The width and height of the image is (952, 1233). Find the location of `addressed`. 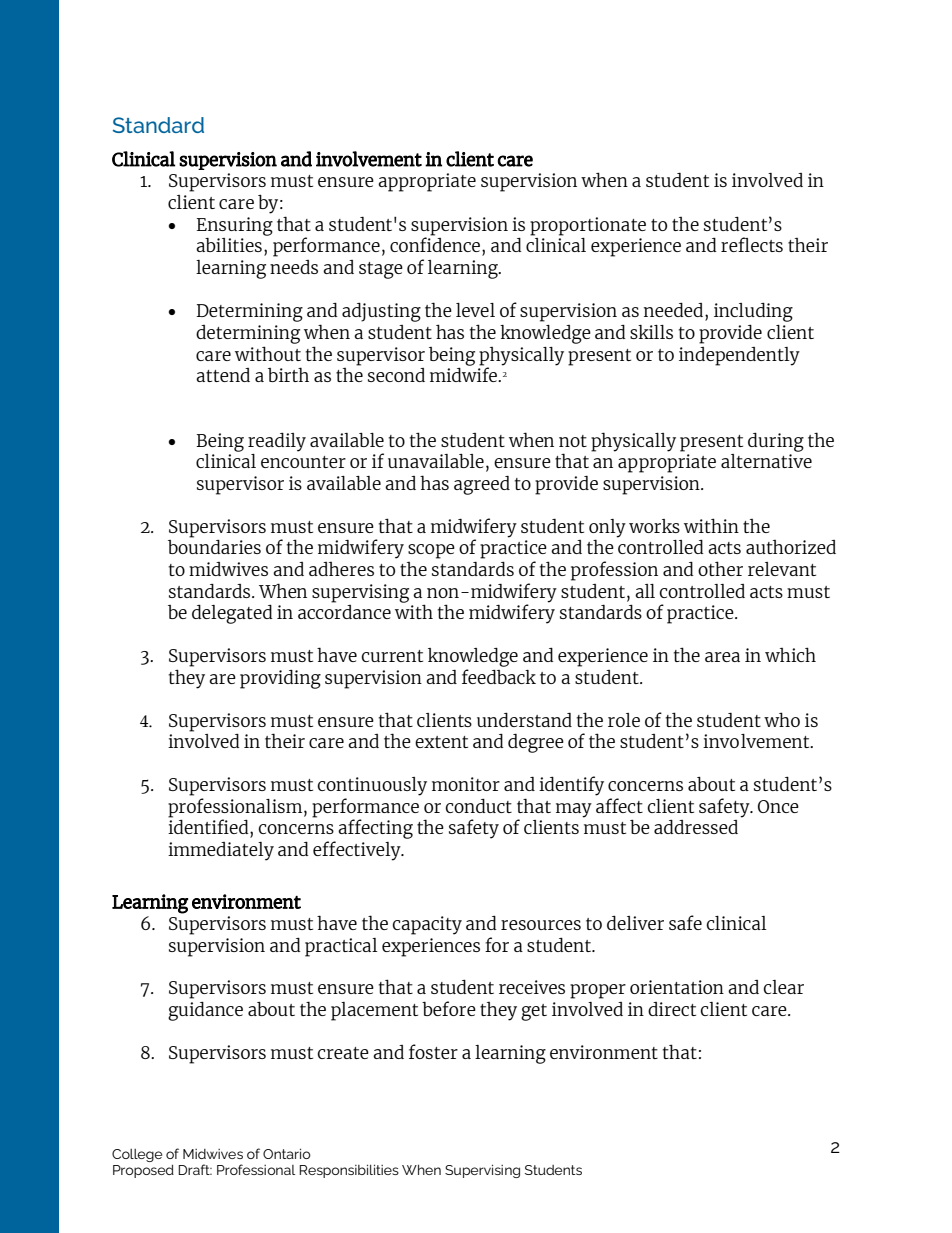

addressed is located at coordinates (696, 827).
